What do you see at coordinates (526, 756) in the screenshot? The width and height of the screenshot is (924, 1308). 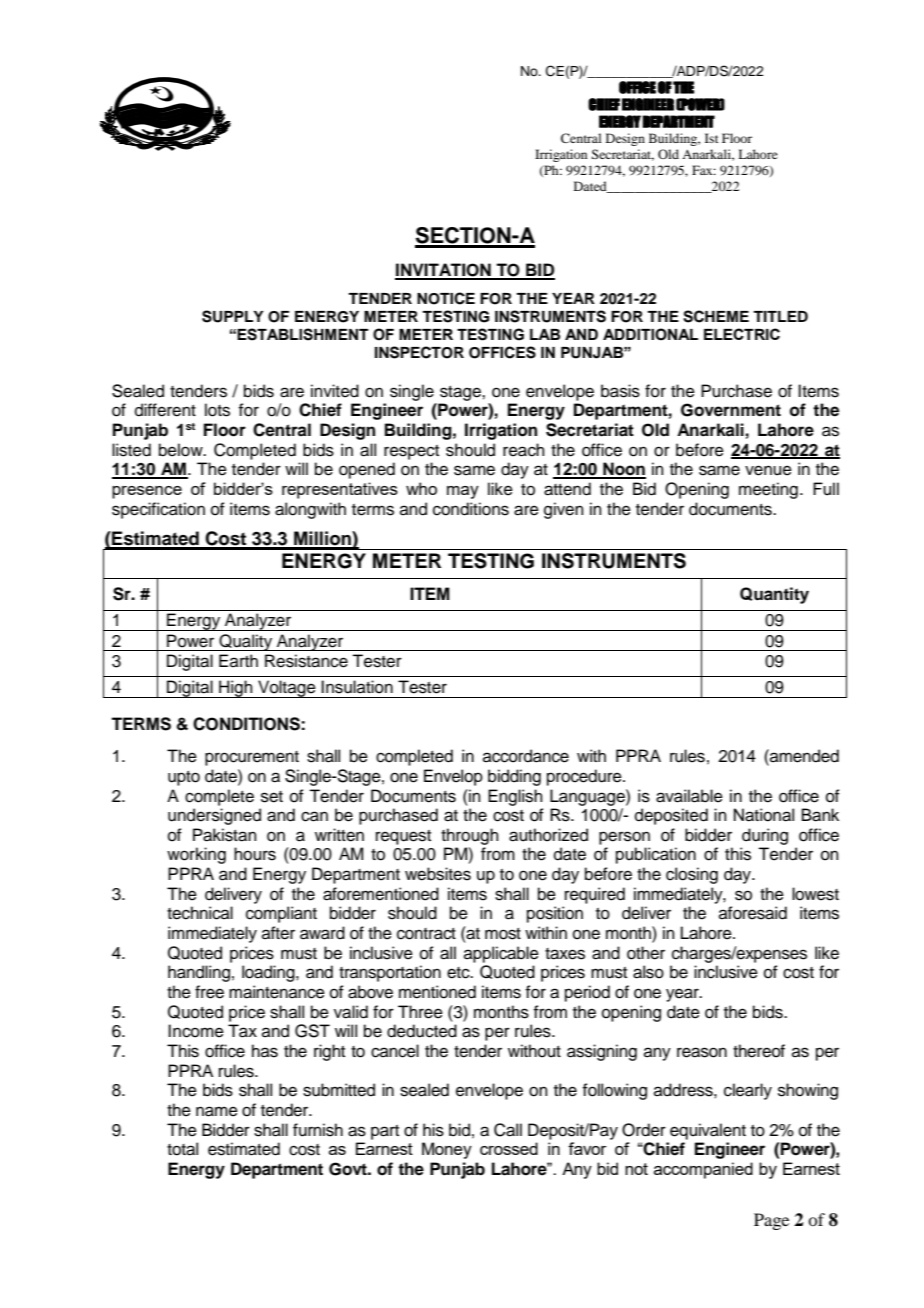 I see `accordance` at bounding box center [526, 756].
